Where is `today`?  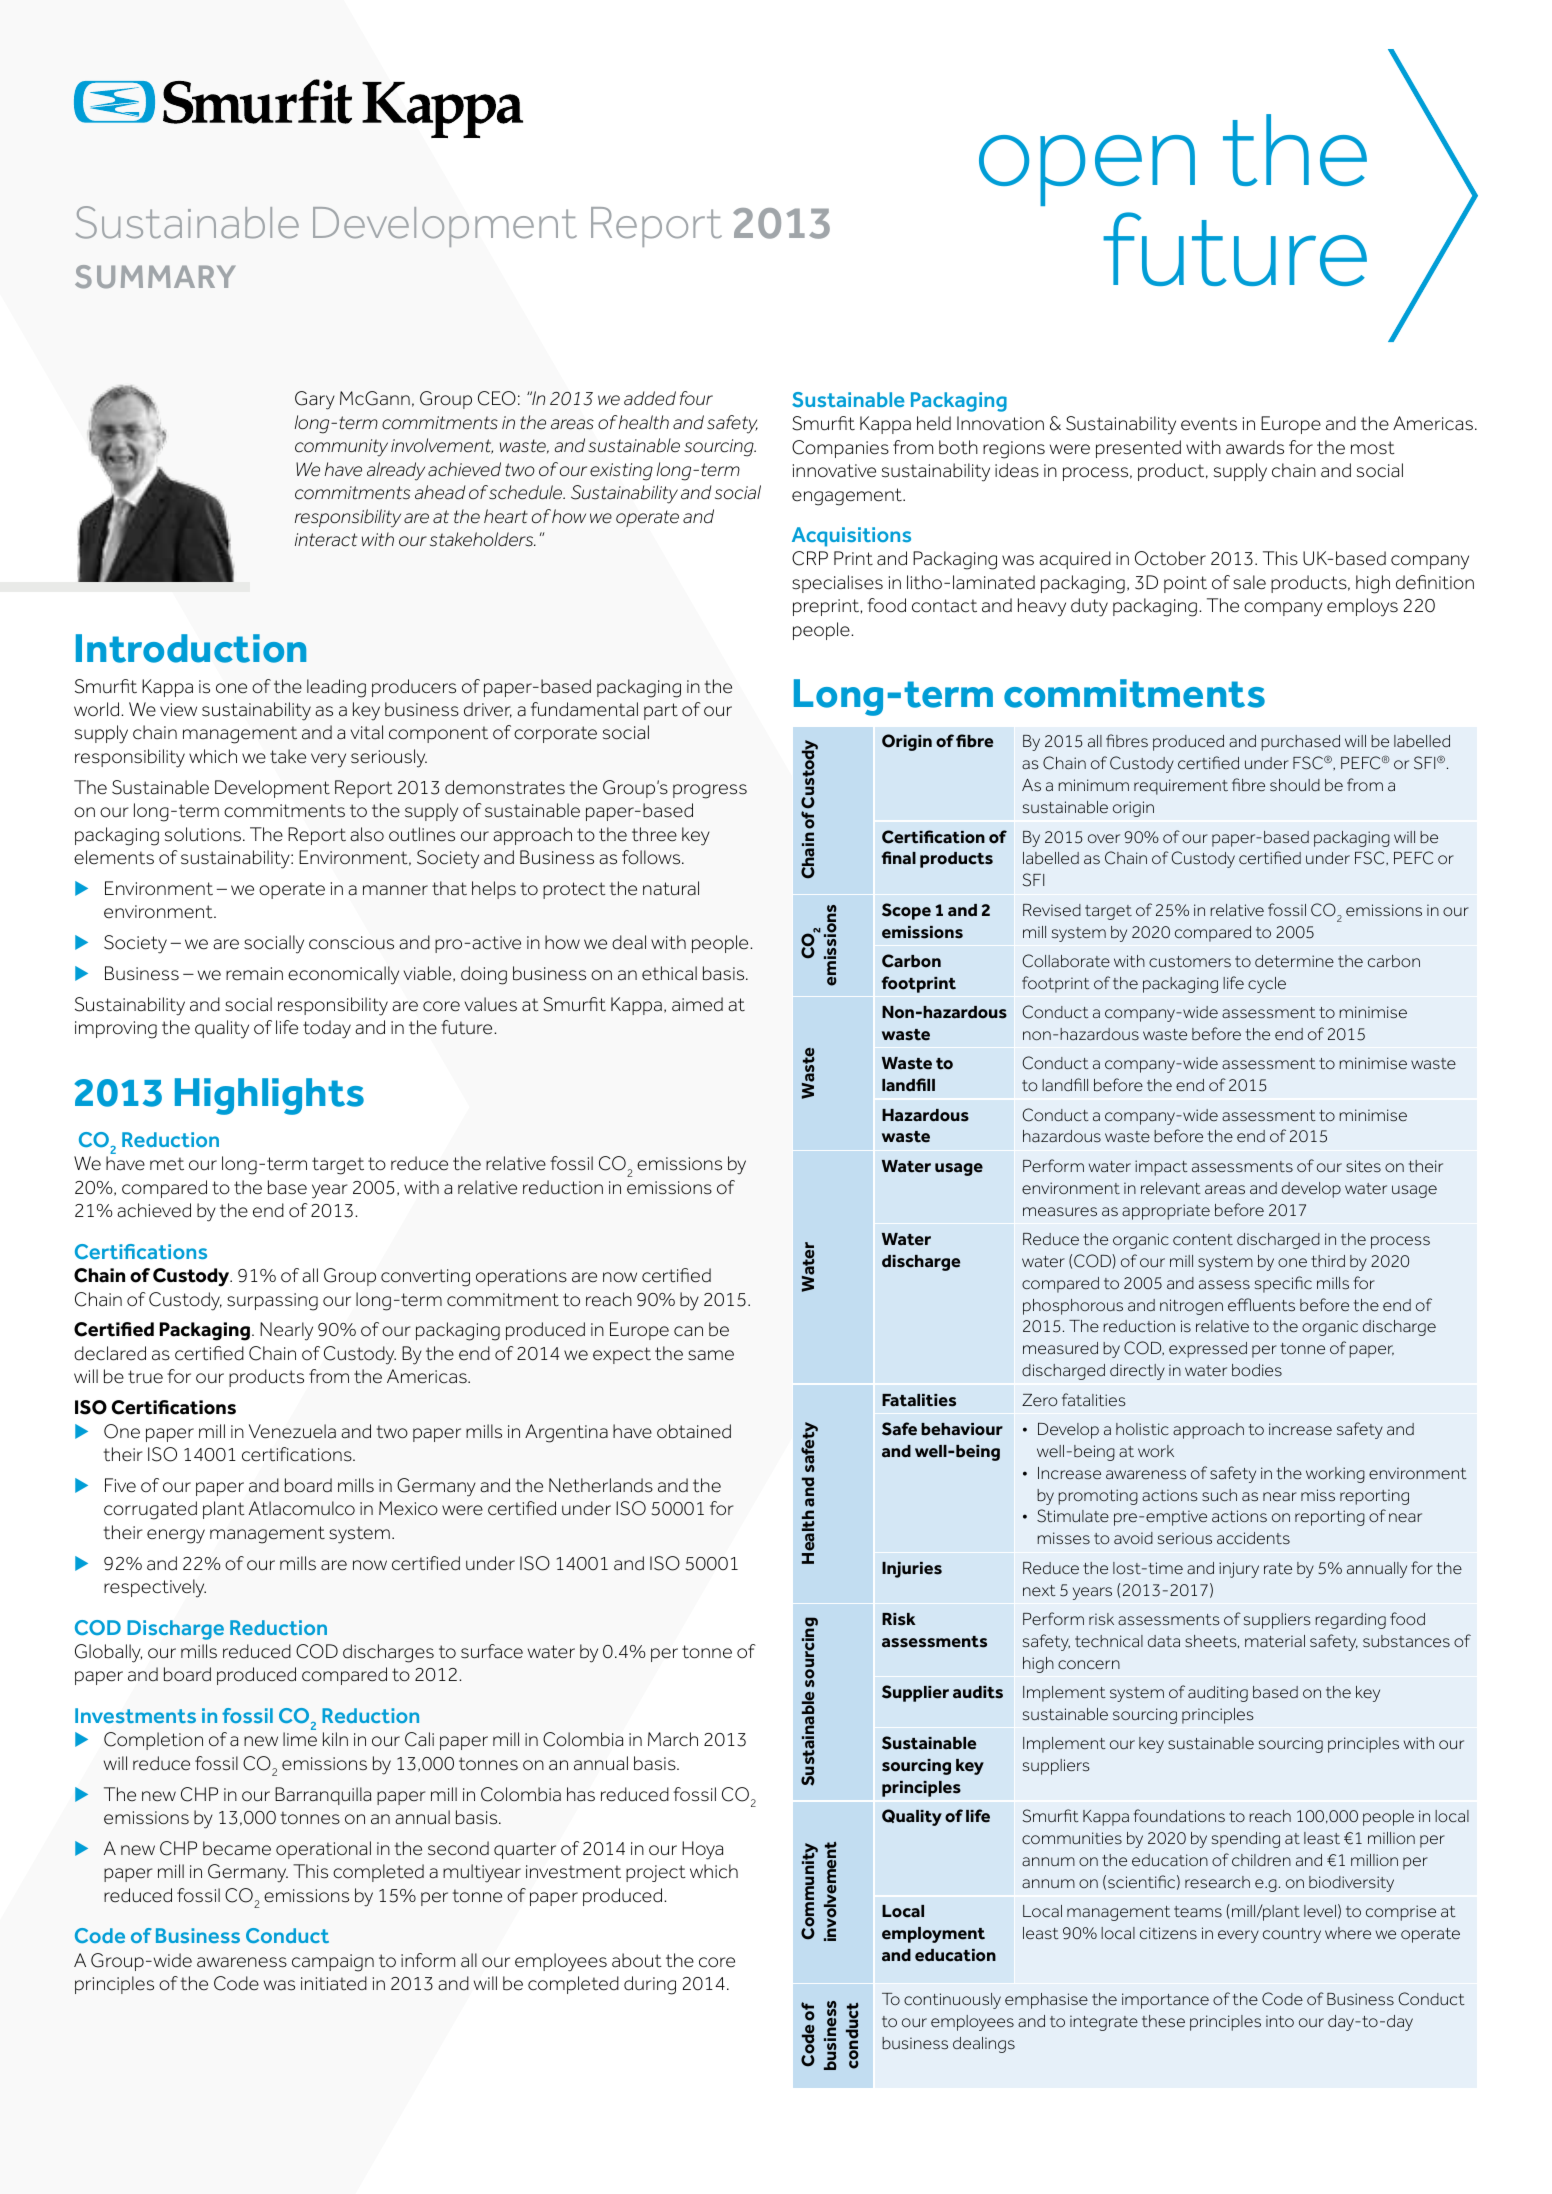
today is located at coordinates (327, 1029).
